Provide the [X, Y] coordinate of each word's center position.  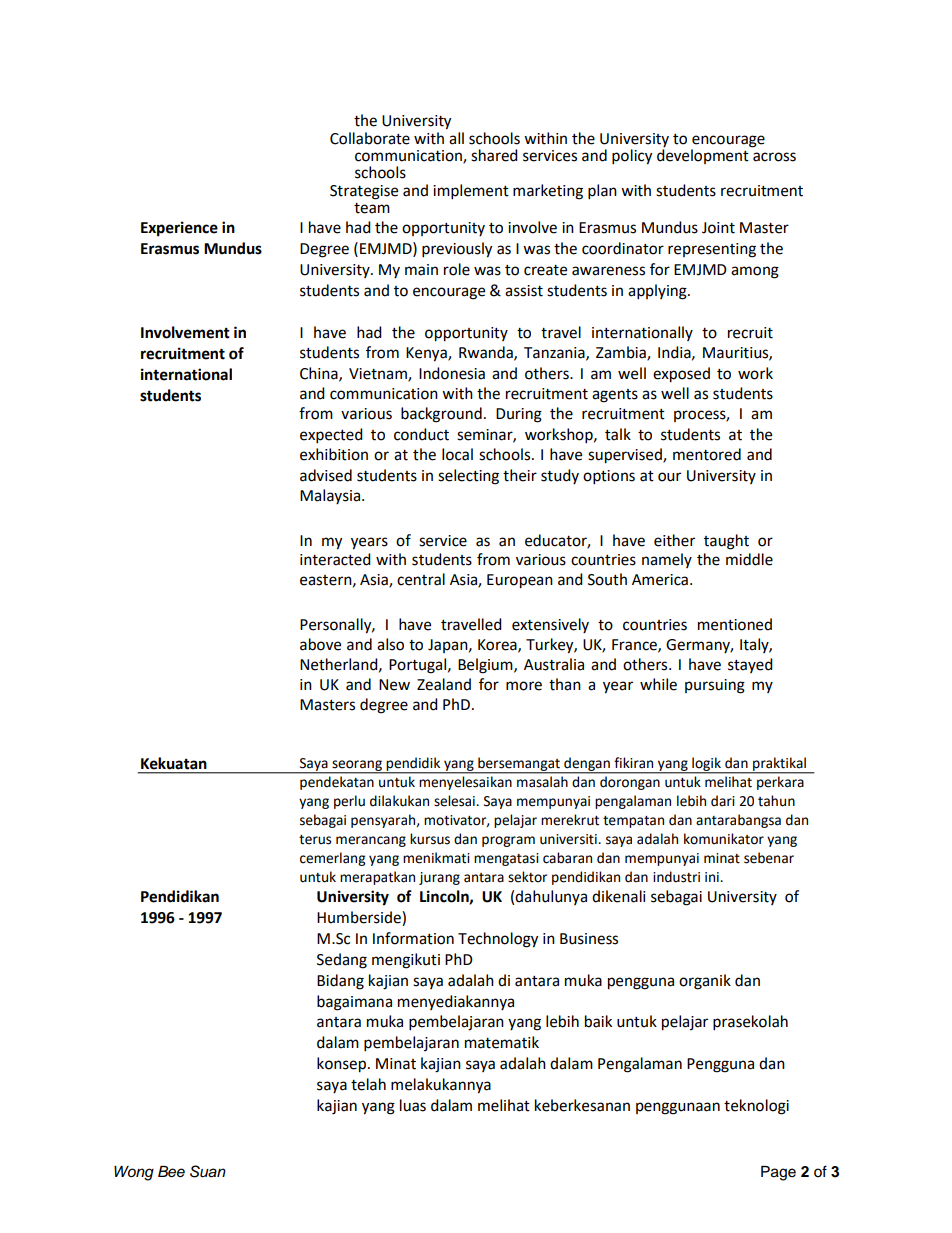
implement [471, 192]
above [320, 644]
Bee [171, 1172]
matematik [502, 1042]
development [703, 156]
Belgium [486, 666]
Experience [179, 229]
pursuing [715, 686]
